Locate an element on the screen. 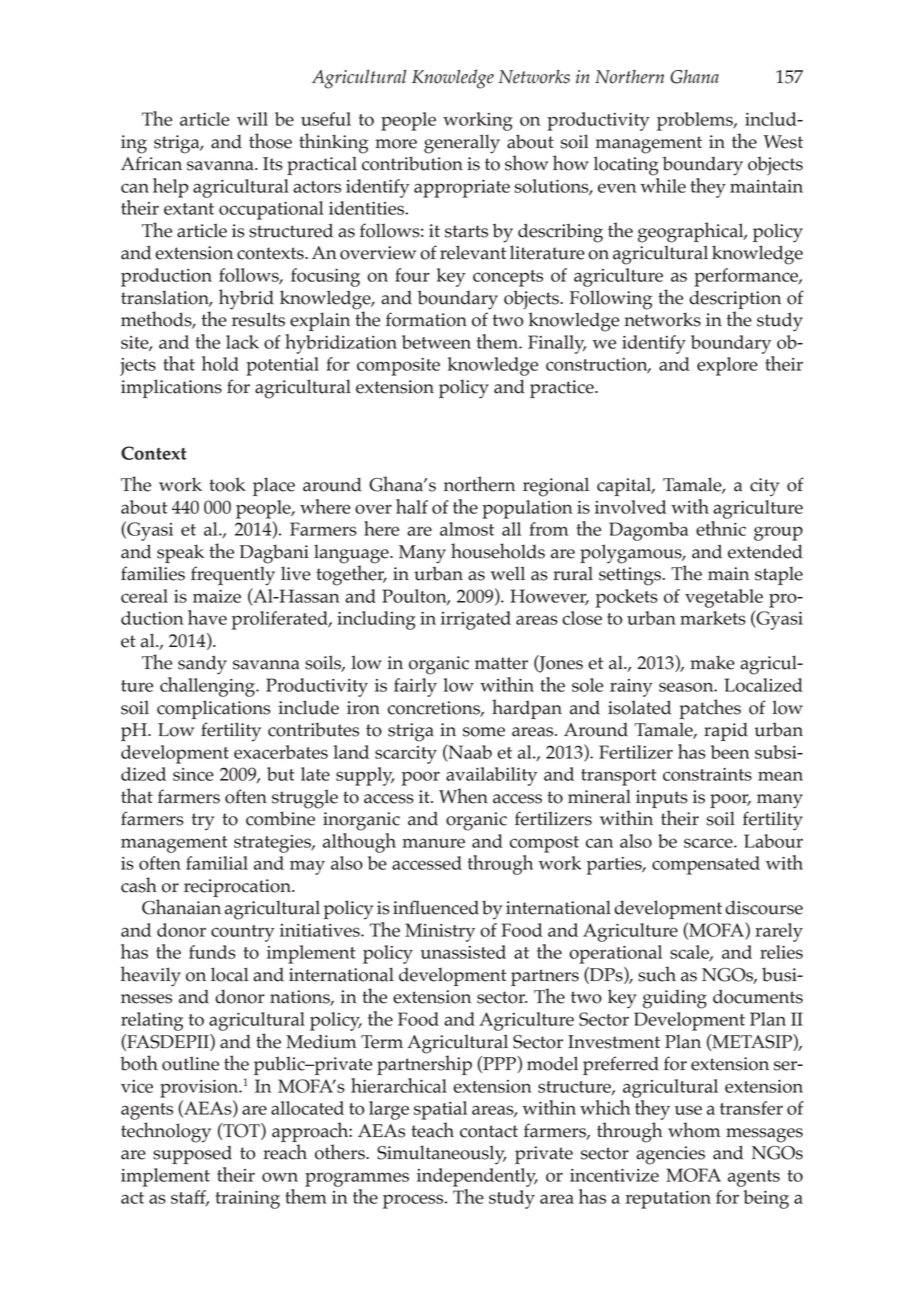 This screenshot has height=1314, width=924. supposed is located at coordinates (192, 1155).
